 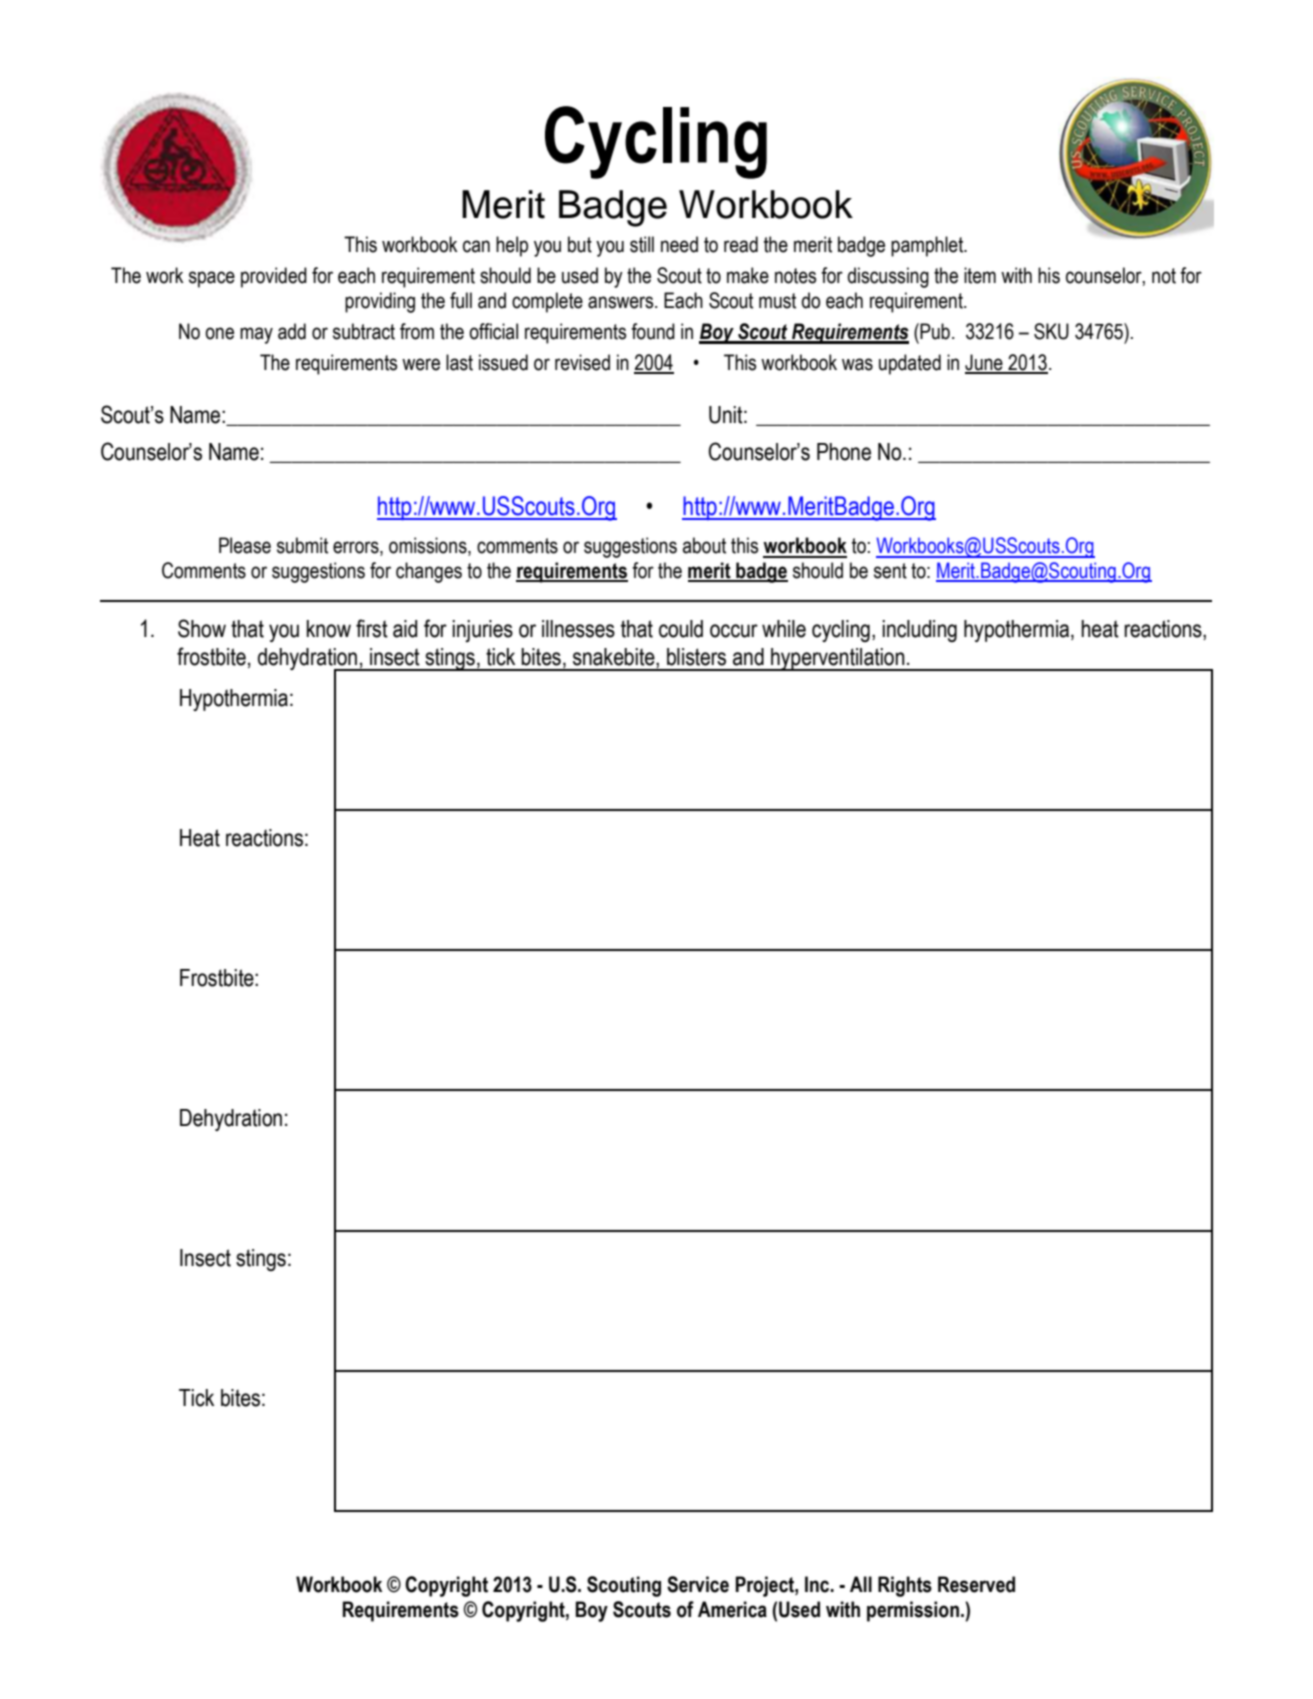 What do you see at coordinates (622, 302) in the image?
I see `answers` at bounding box center [622, 302].
